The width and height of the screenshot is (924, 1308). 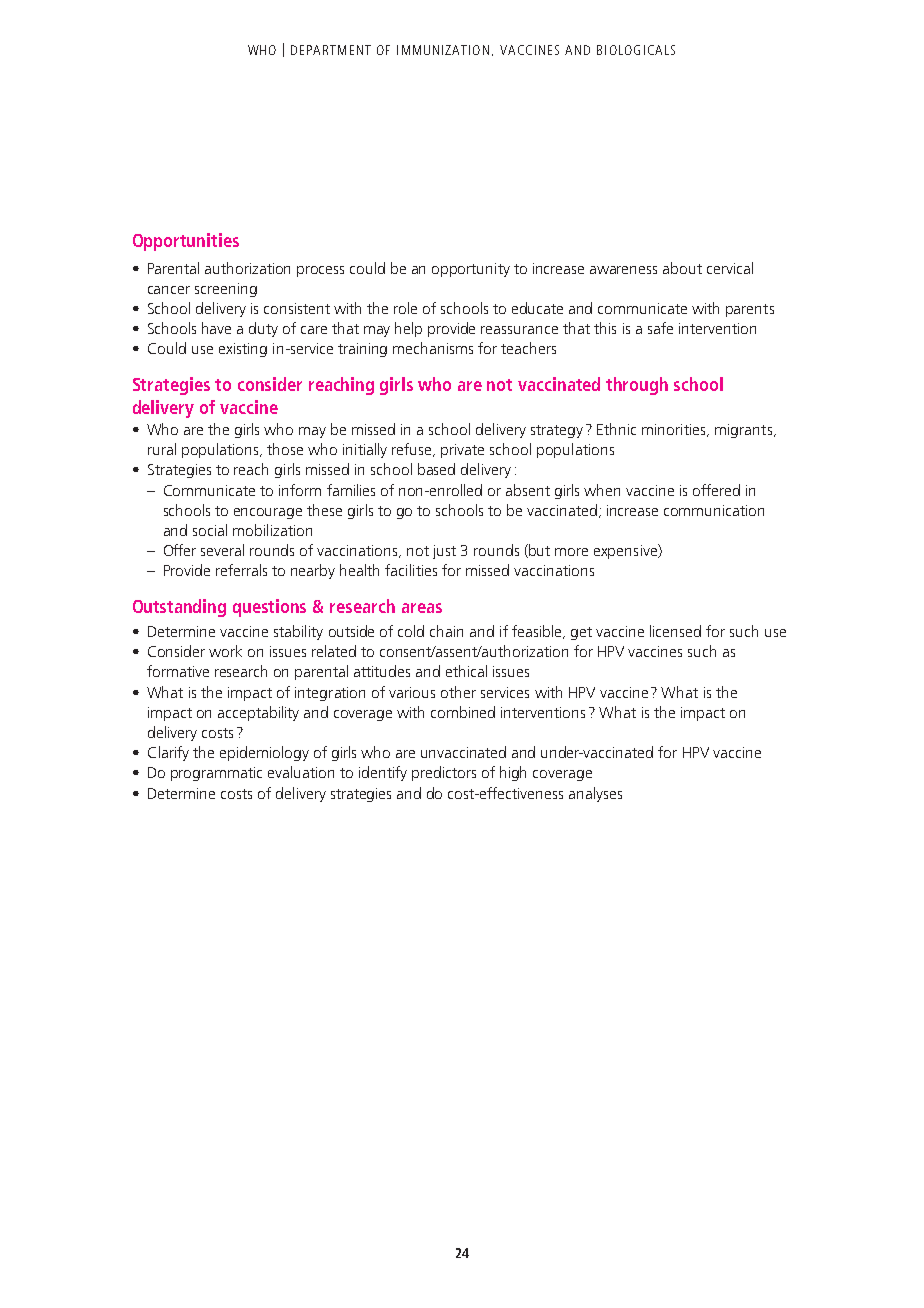 What do you see at coordinates (422, 608) in the screenshot?
I see `areas` at bounding box center [422, 608].
